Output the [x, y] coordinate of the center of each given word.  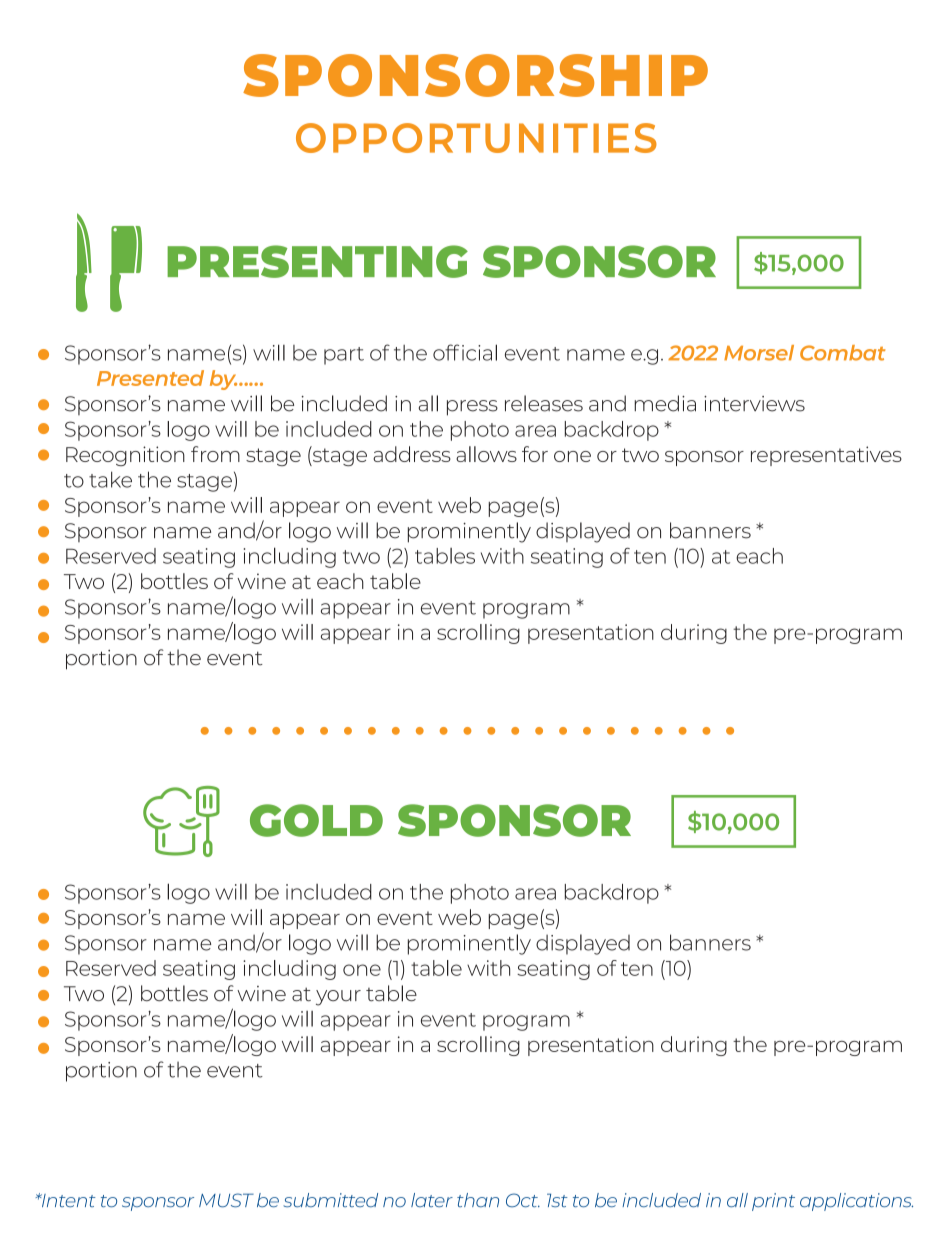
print [773, 1202]
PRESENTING [317, 261]
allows [486, 454]
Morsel [759, 353]
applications [856, 1202]
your [338, 998]
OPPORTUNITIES [476, 138]
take [110, 479]
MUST [226, 1200]
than [478, 1200]
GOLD [316, 820]
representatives [826, 456]
